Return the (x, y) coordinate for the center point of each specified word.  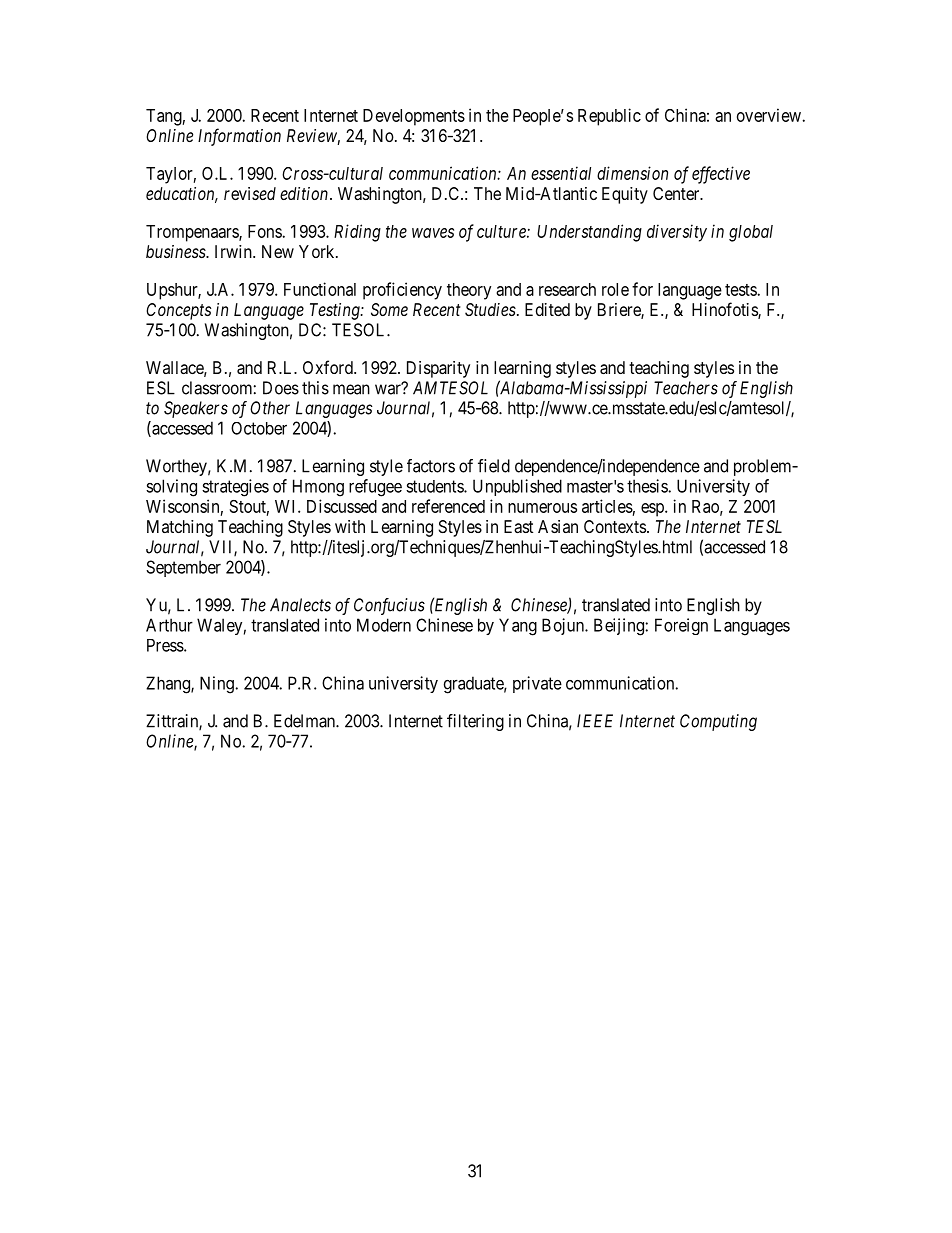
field (494, 466)
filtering (475, 722)
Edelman (305, 721)
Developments (414, 117)
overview (769, 115)
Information (239, 137)
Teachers (686, 388)
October (259, 428)
